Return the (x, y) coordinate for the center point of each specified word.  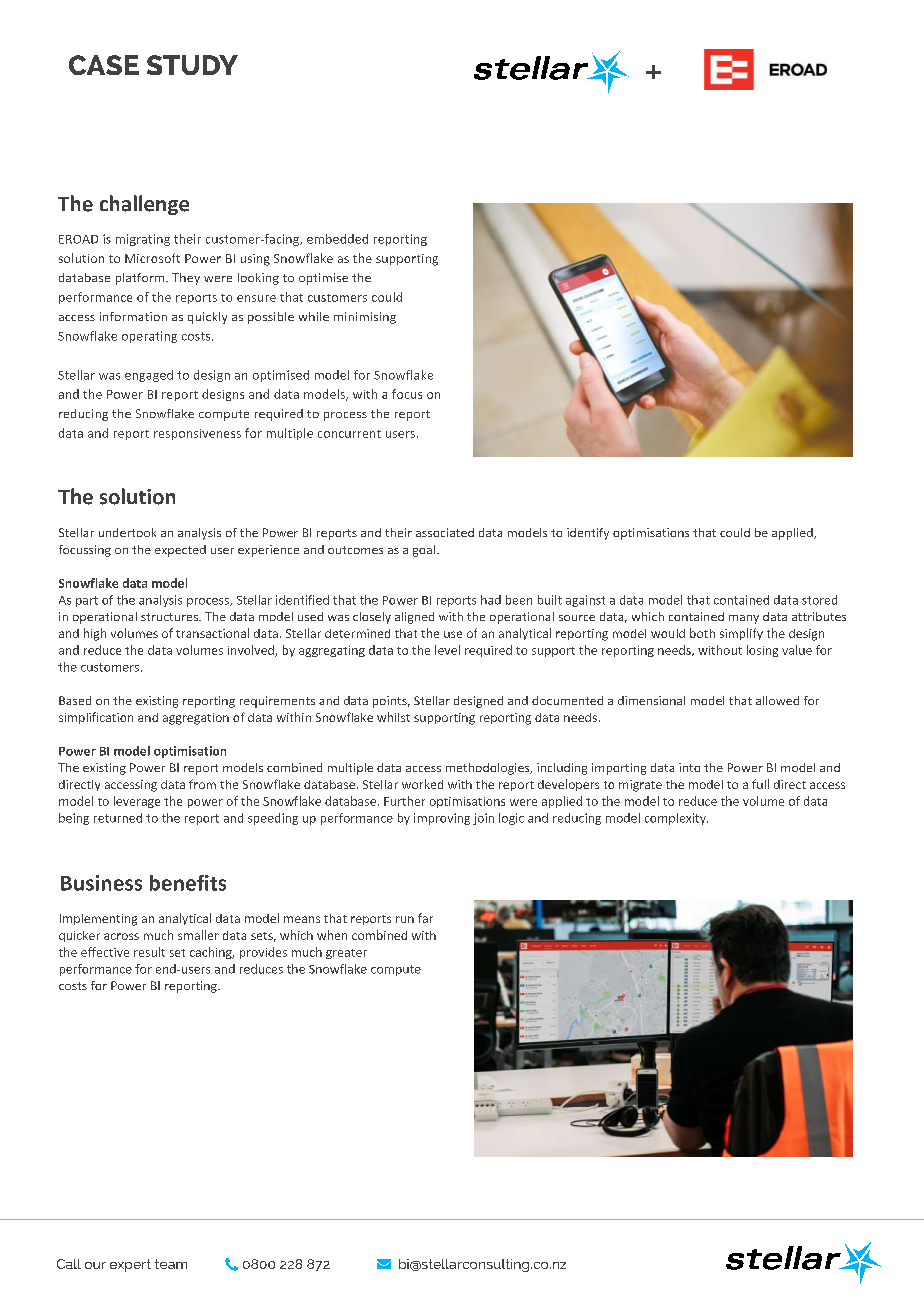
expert (130, 1265)
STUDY (192, 65)
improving (442, 819)
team (171, 1264)
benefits (188, 883)
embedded (337, 239)
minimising (365, 318)
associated (445, 532)
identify (588, 534)
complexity (676, 819)
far (425, 918)
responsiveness (197, 434)
